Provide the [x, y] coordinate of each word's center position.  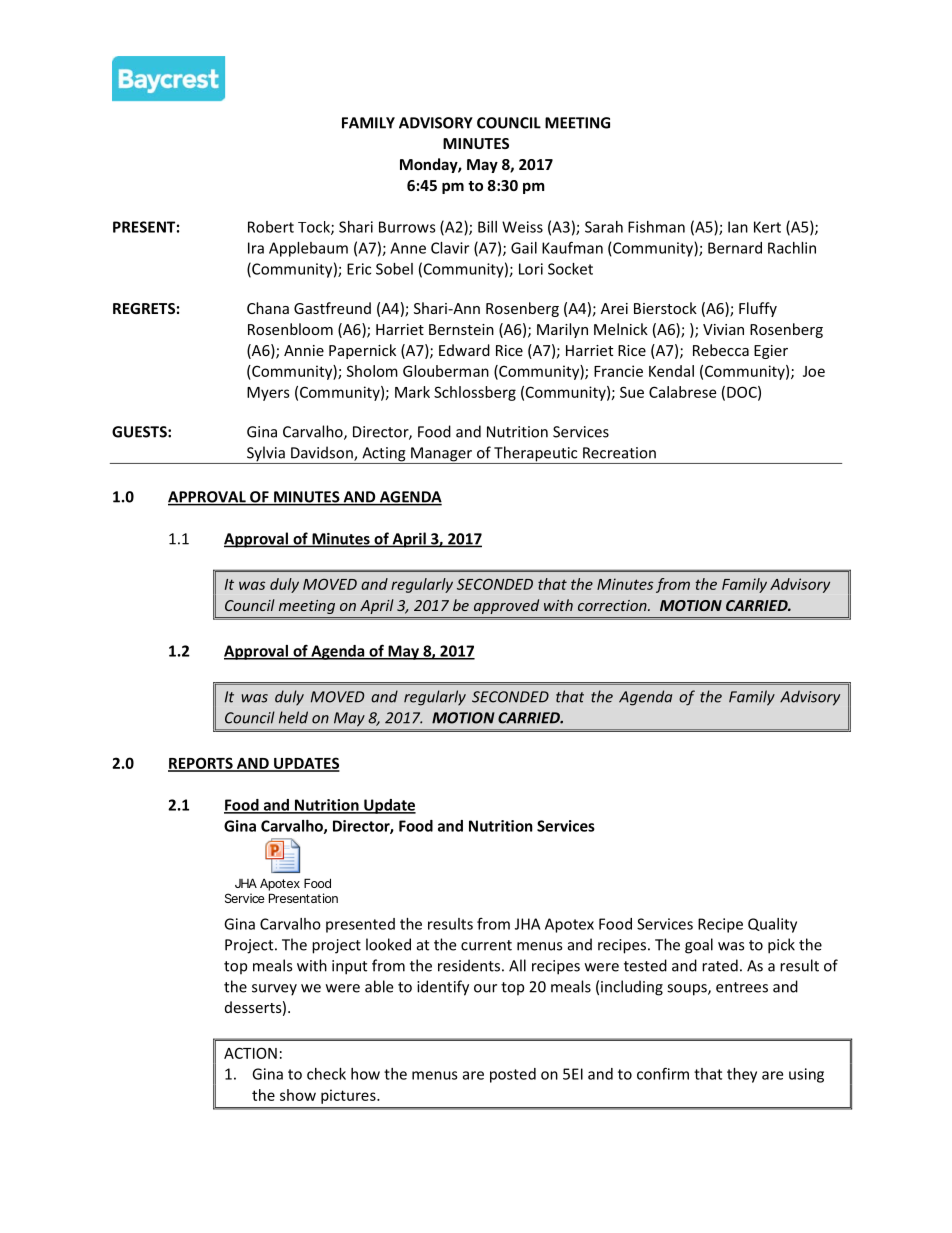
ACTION [250, 1053]
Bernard [735, 248]
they [742, 1075]
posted [513, 1075]
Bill [487, 227]
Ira [256, 248]
